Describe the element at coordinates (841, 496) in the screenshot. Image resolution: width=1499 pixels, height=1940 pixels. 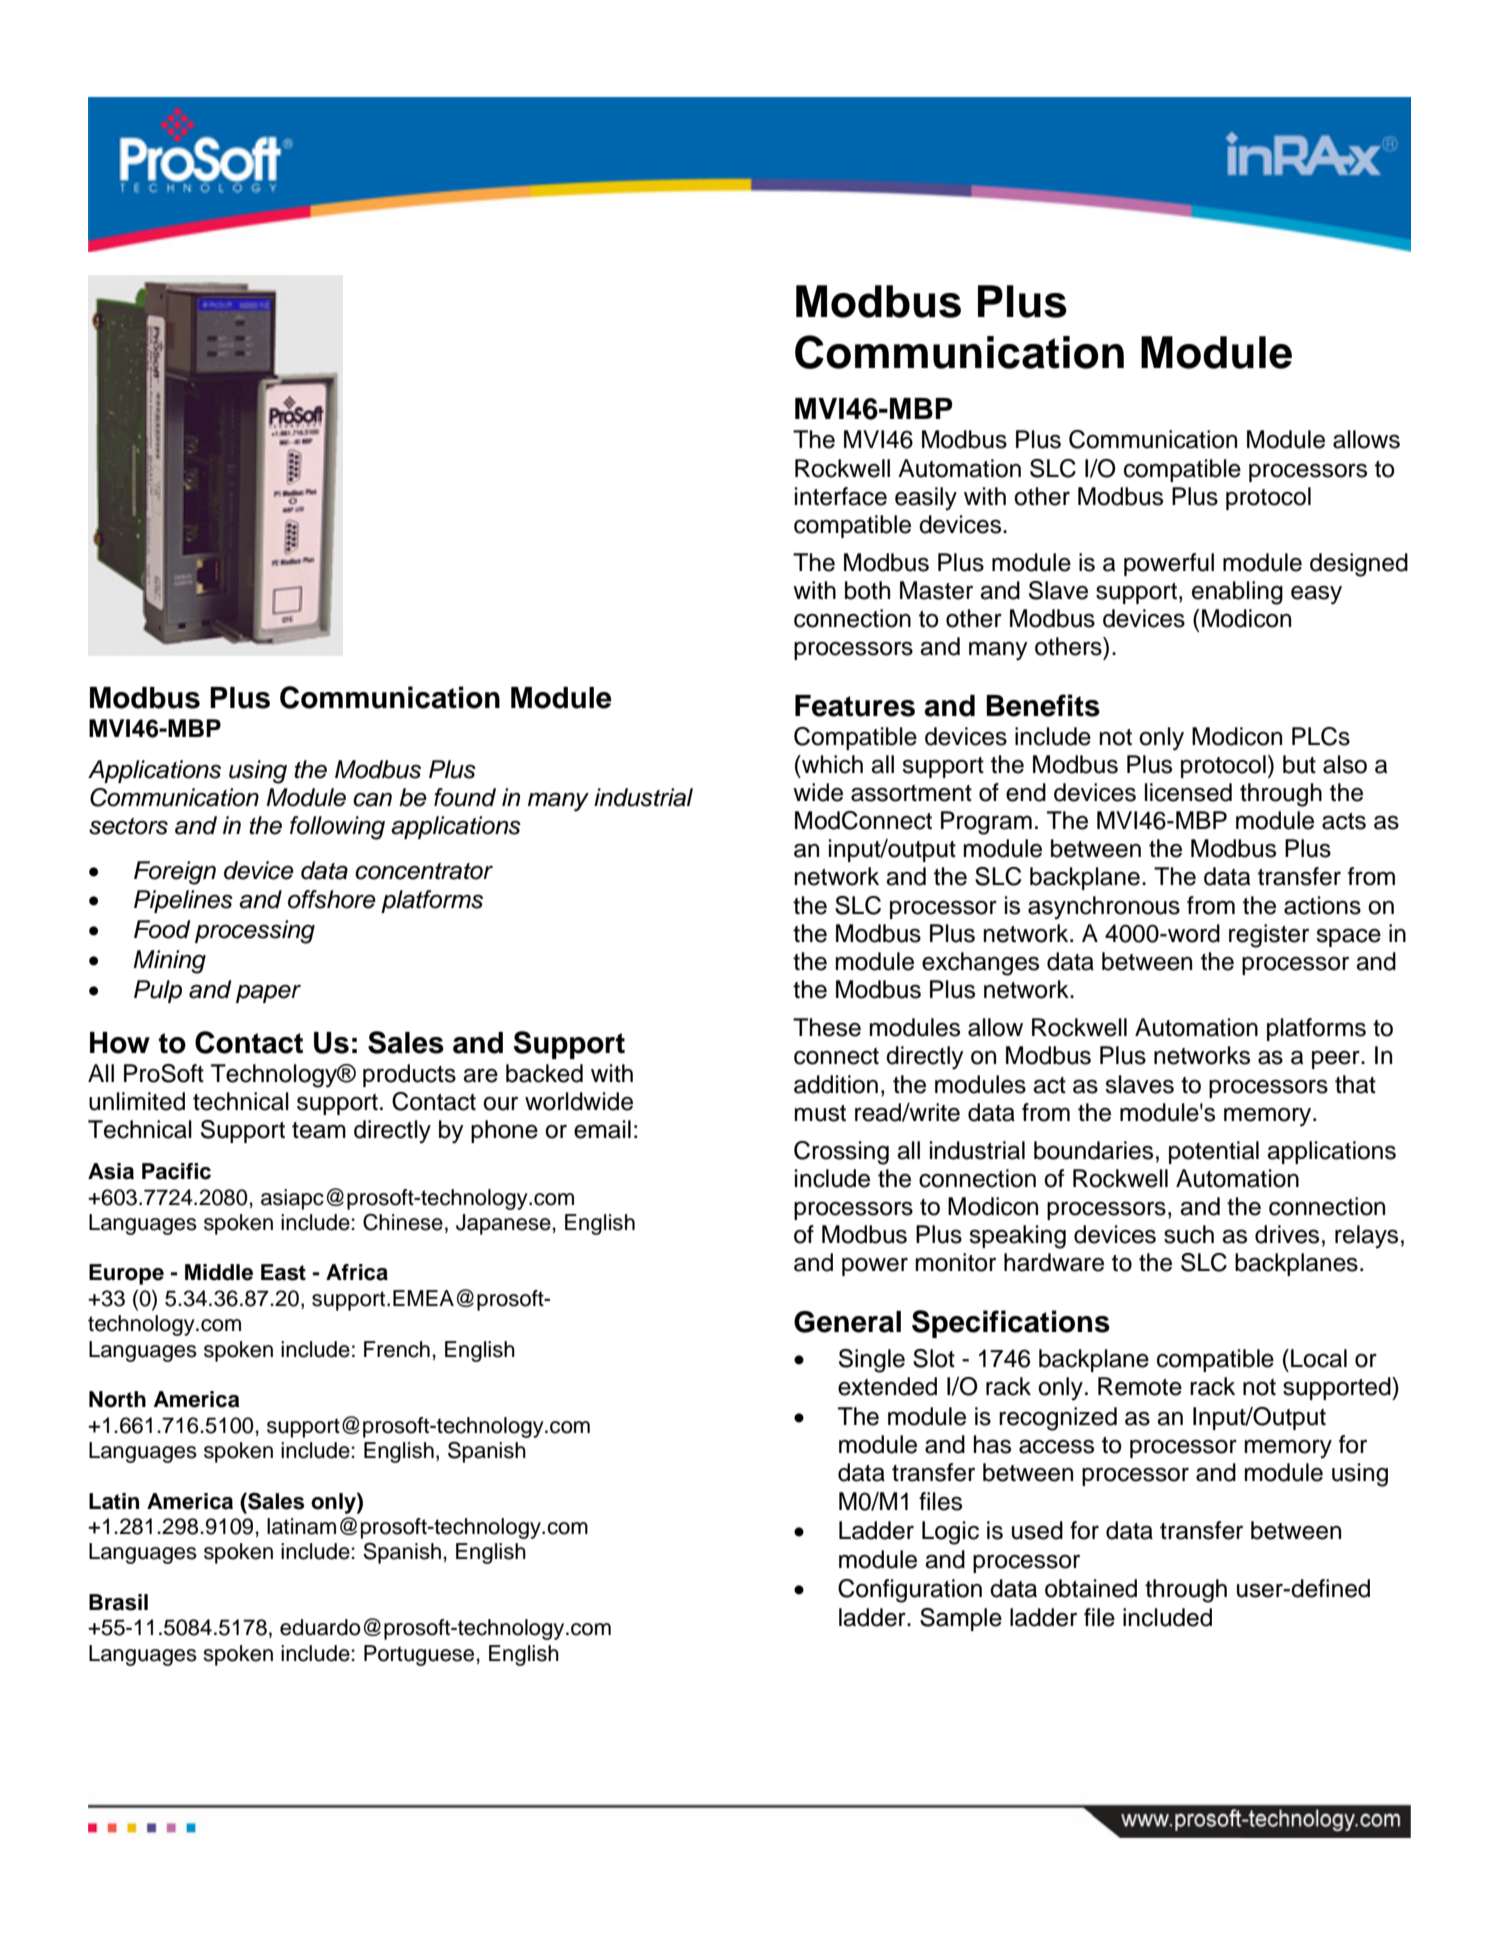
I see `interface` at that location.
